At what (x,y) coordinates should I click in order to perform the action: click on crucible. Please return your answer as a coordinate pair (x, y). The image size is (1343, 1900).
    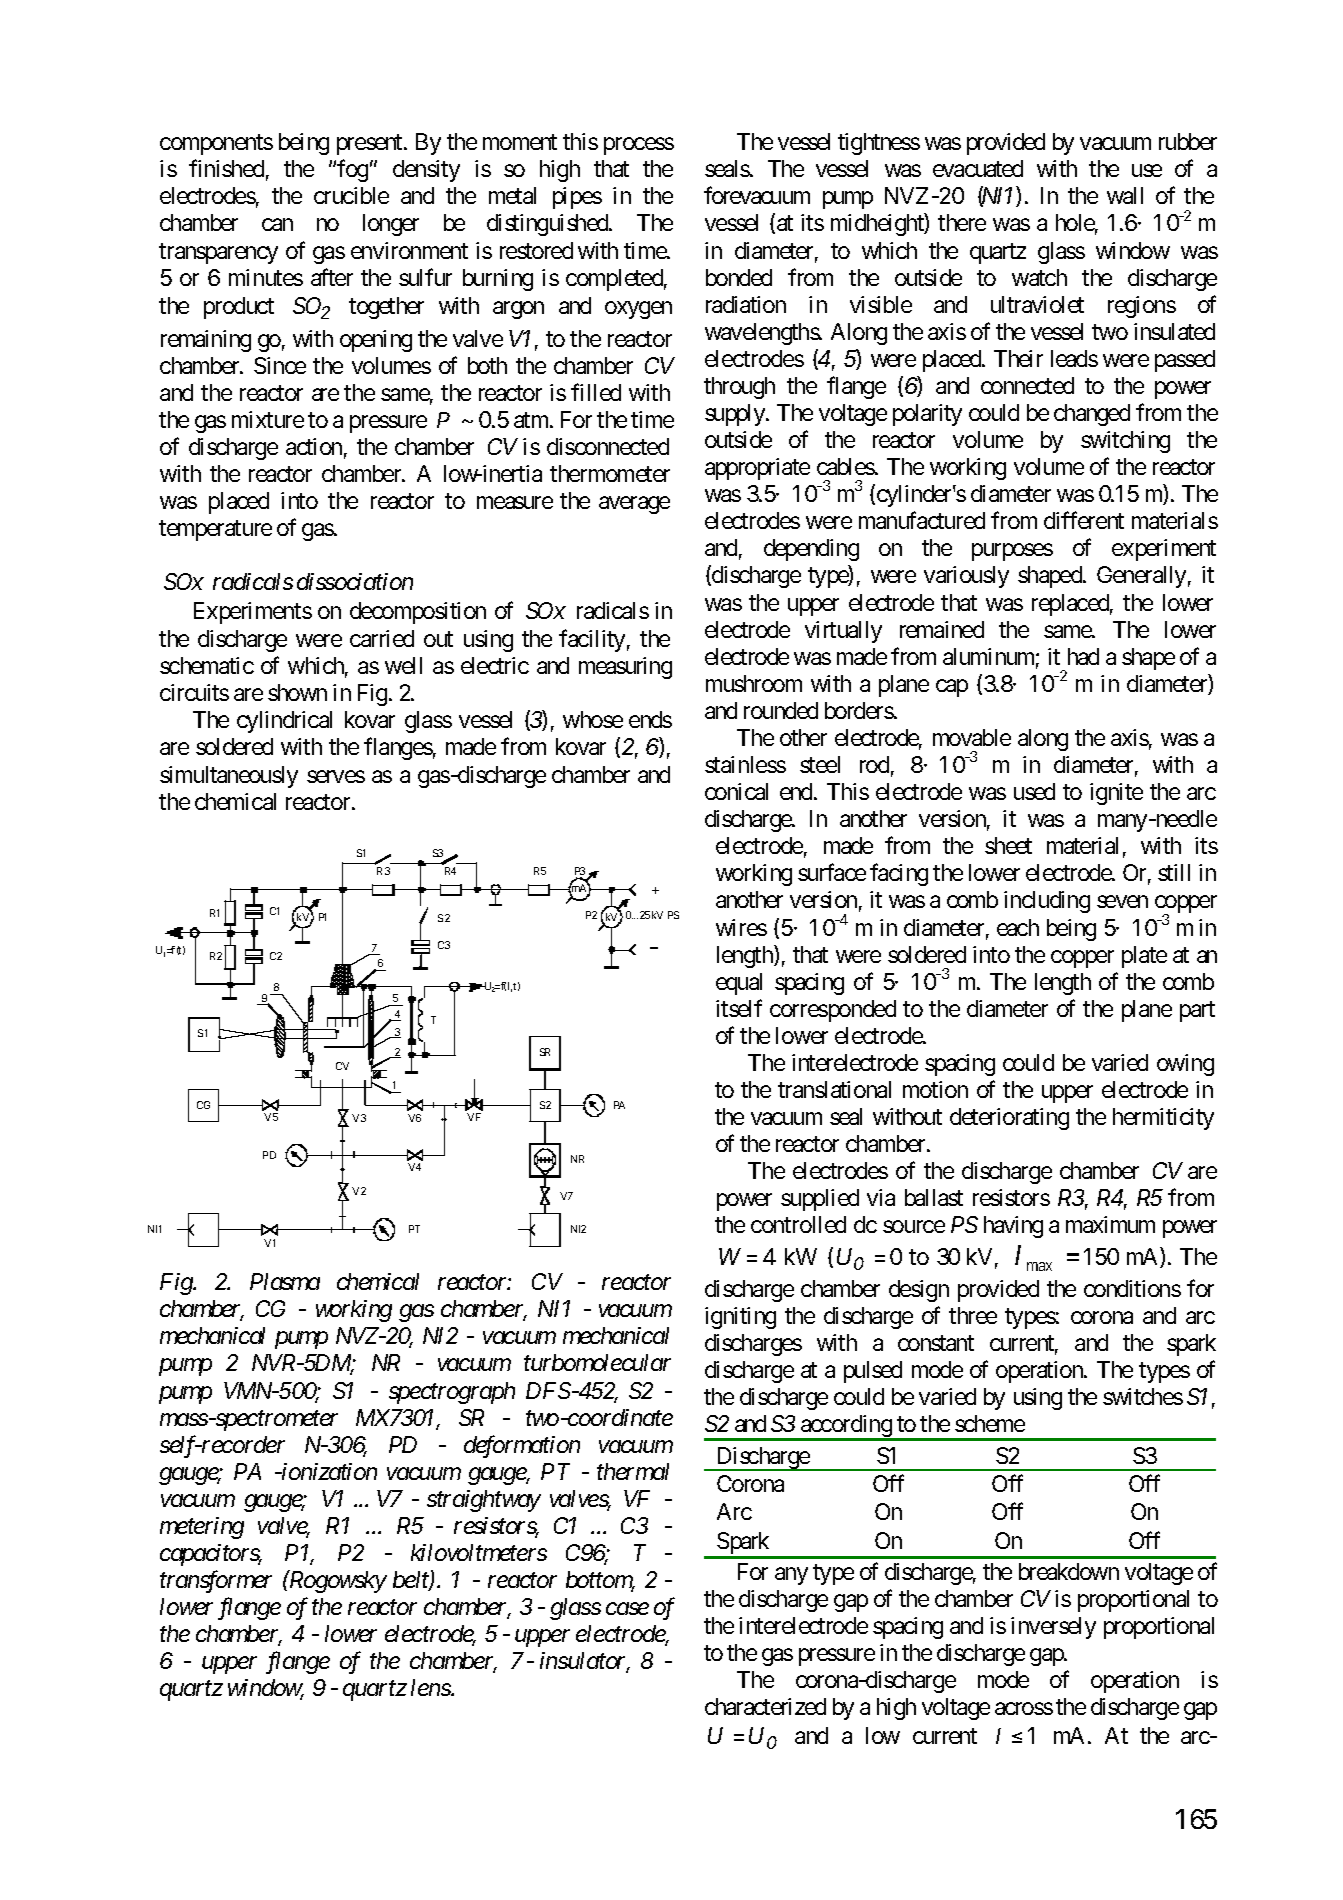
    Looking at the image, I should click on (351, 195).
